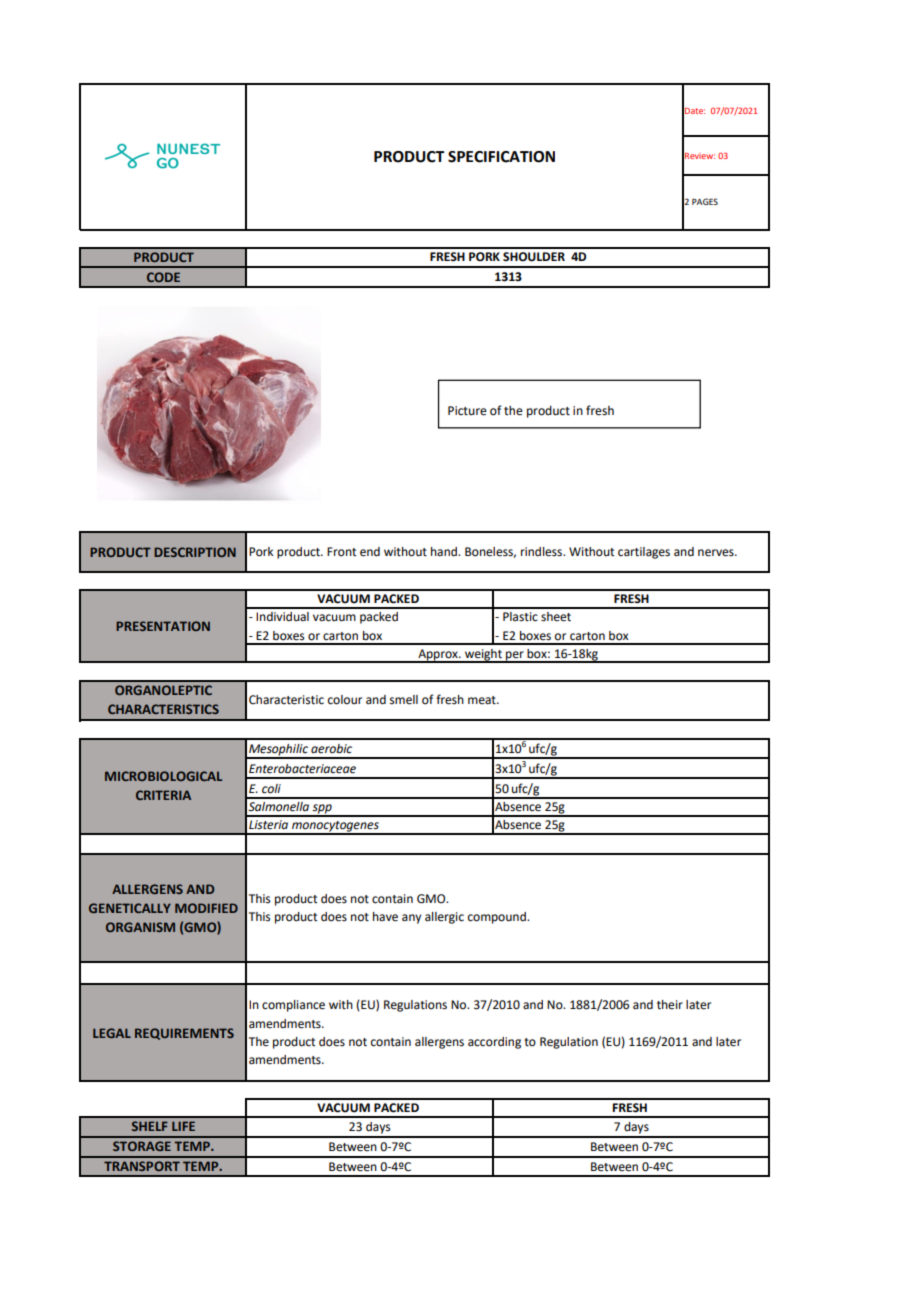  Describe the element at coordinates (501, 157) in the image. I see `SPECIFICATION` at that location.
